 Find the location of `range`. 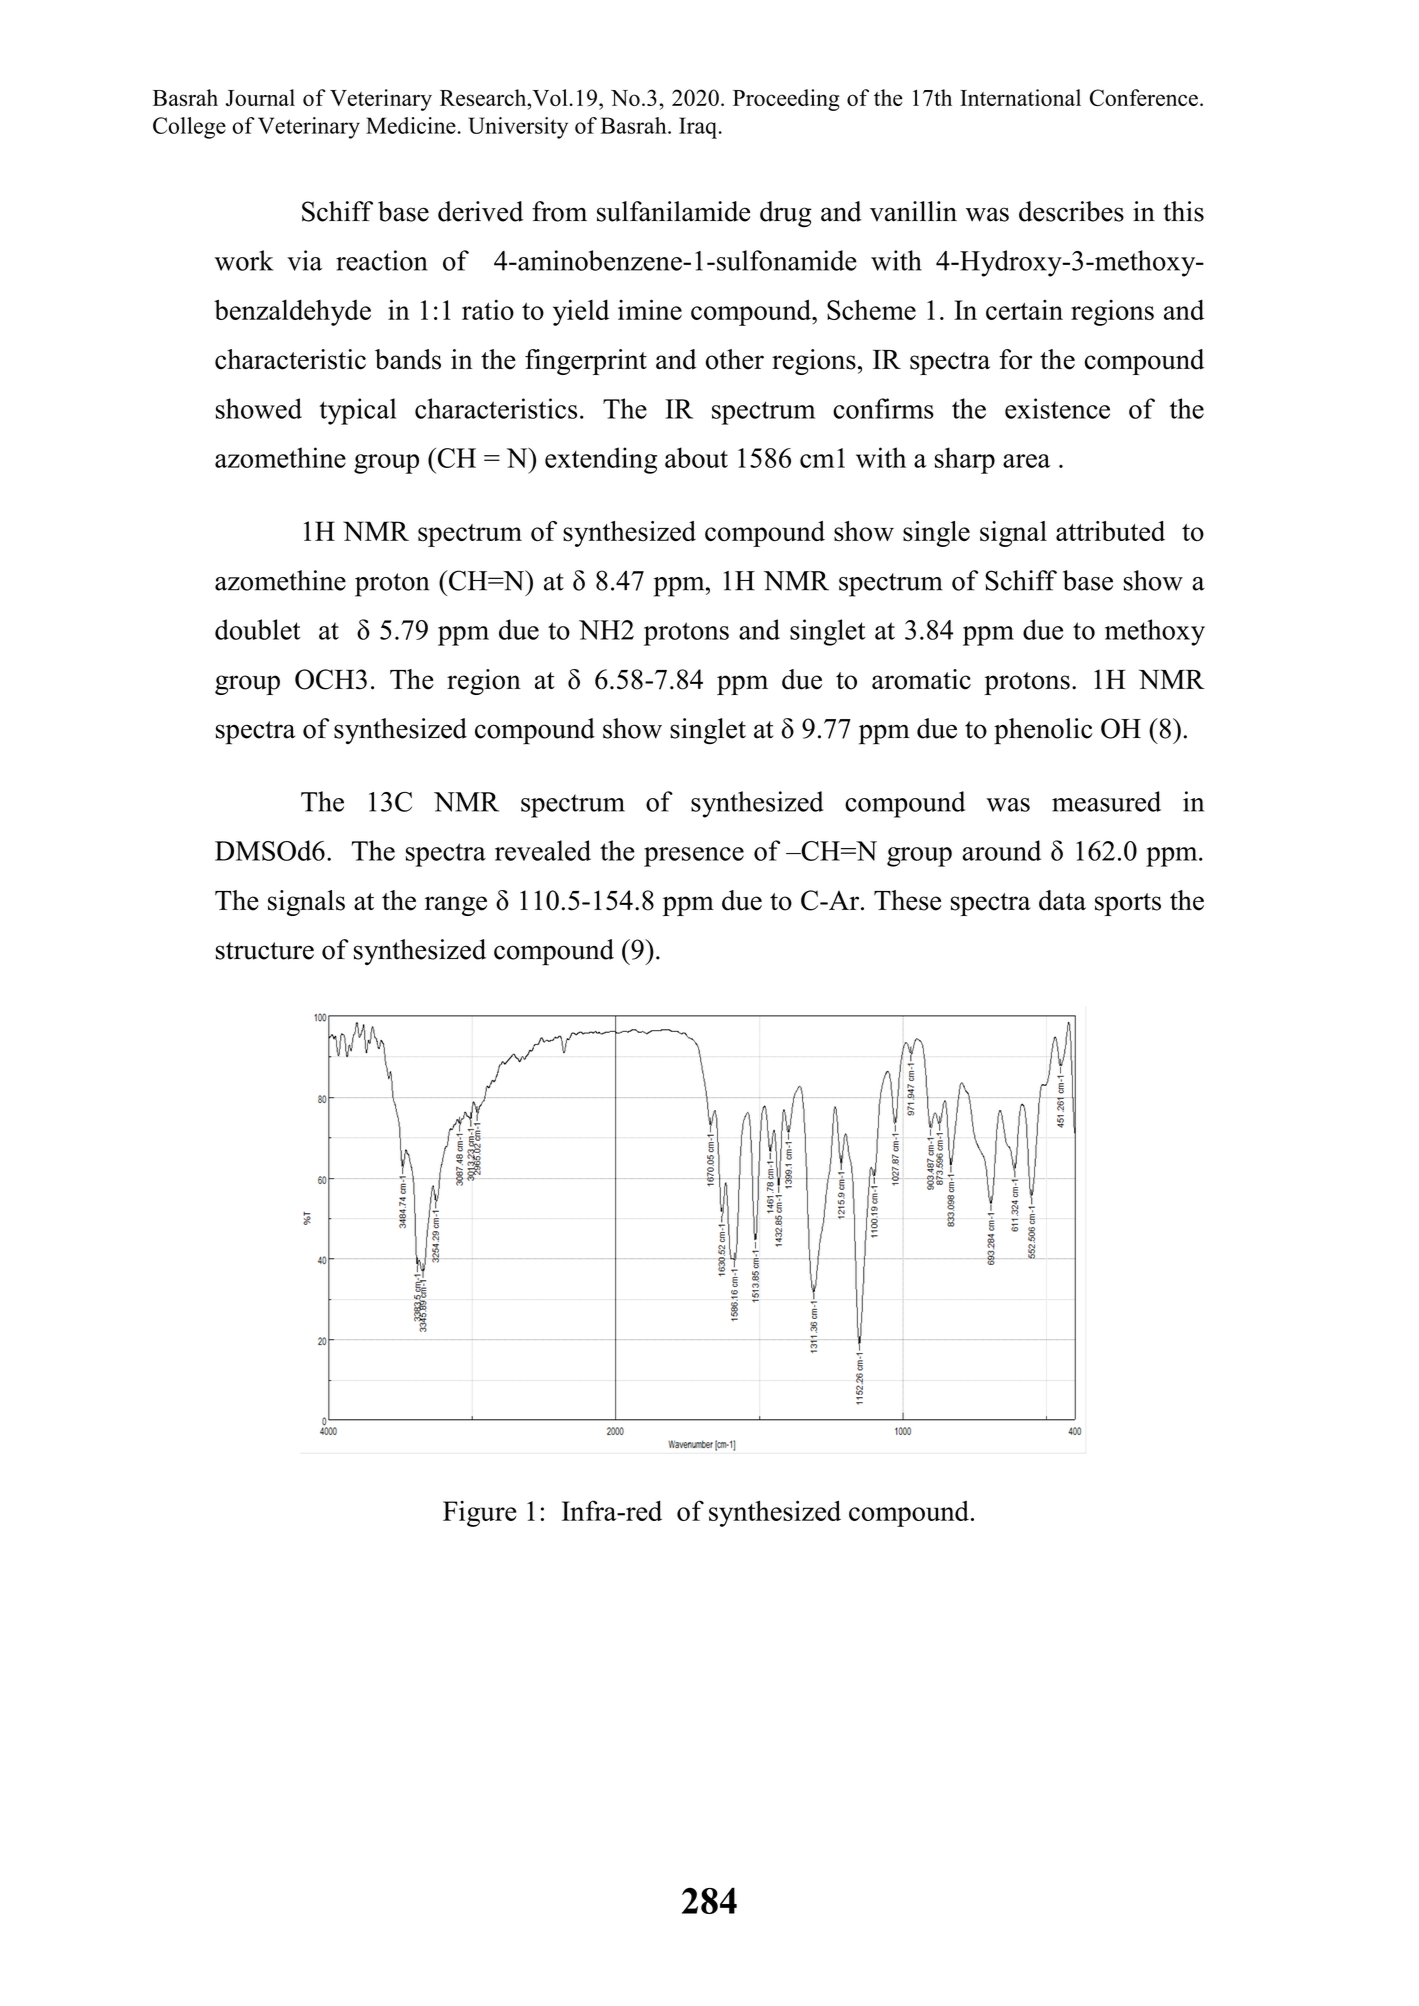

range is located at coordinates (456, 906).
